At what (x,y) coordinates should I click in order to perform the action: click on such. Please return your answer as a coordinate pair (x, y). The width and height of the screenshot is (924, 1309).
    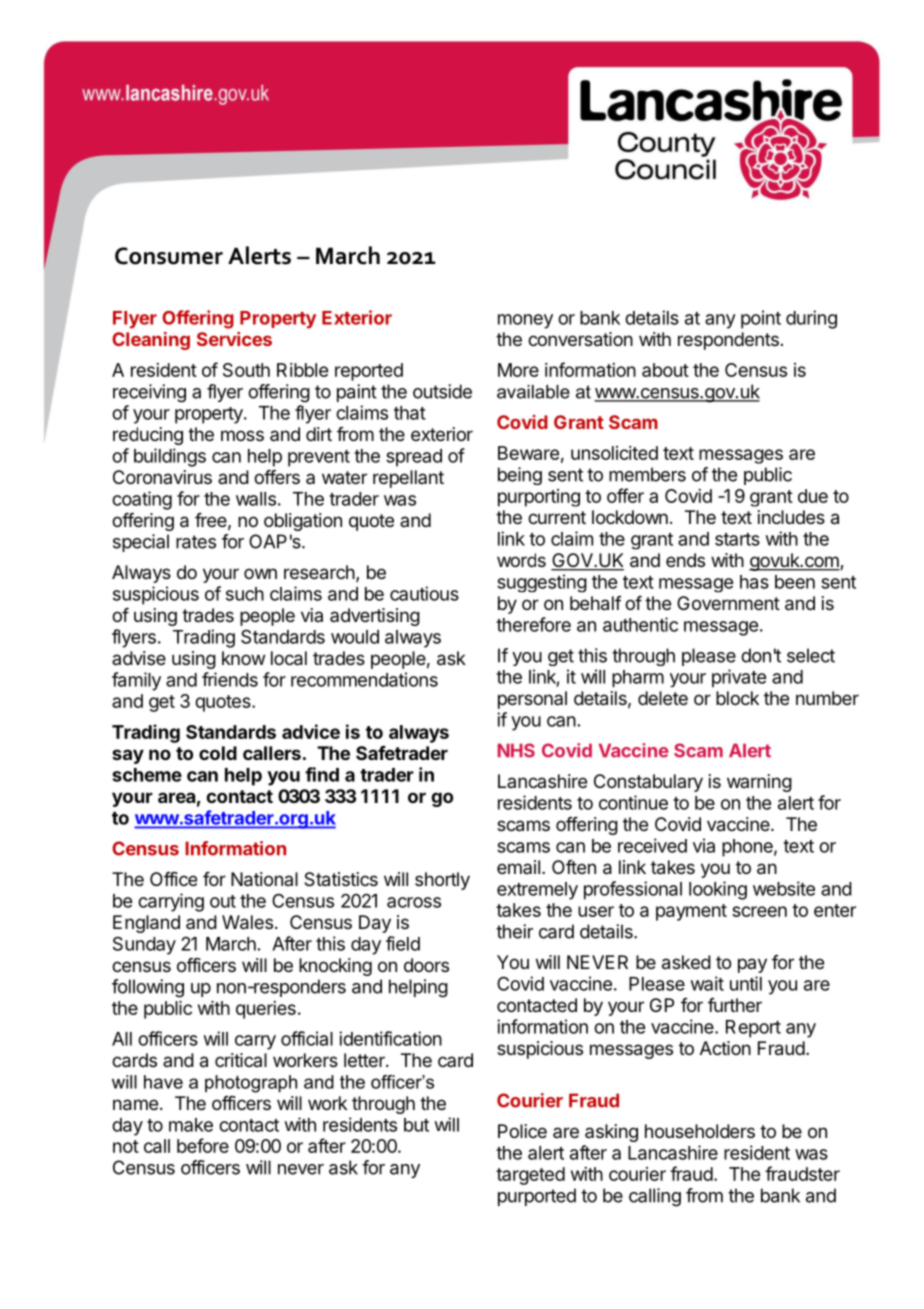
    Looking at the image, I should click on (245, 594).
